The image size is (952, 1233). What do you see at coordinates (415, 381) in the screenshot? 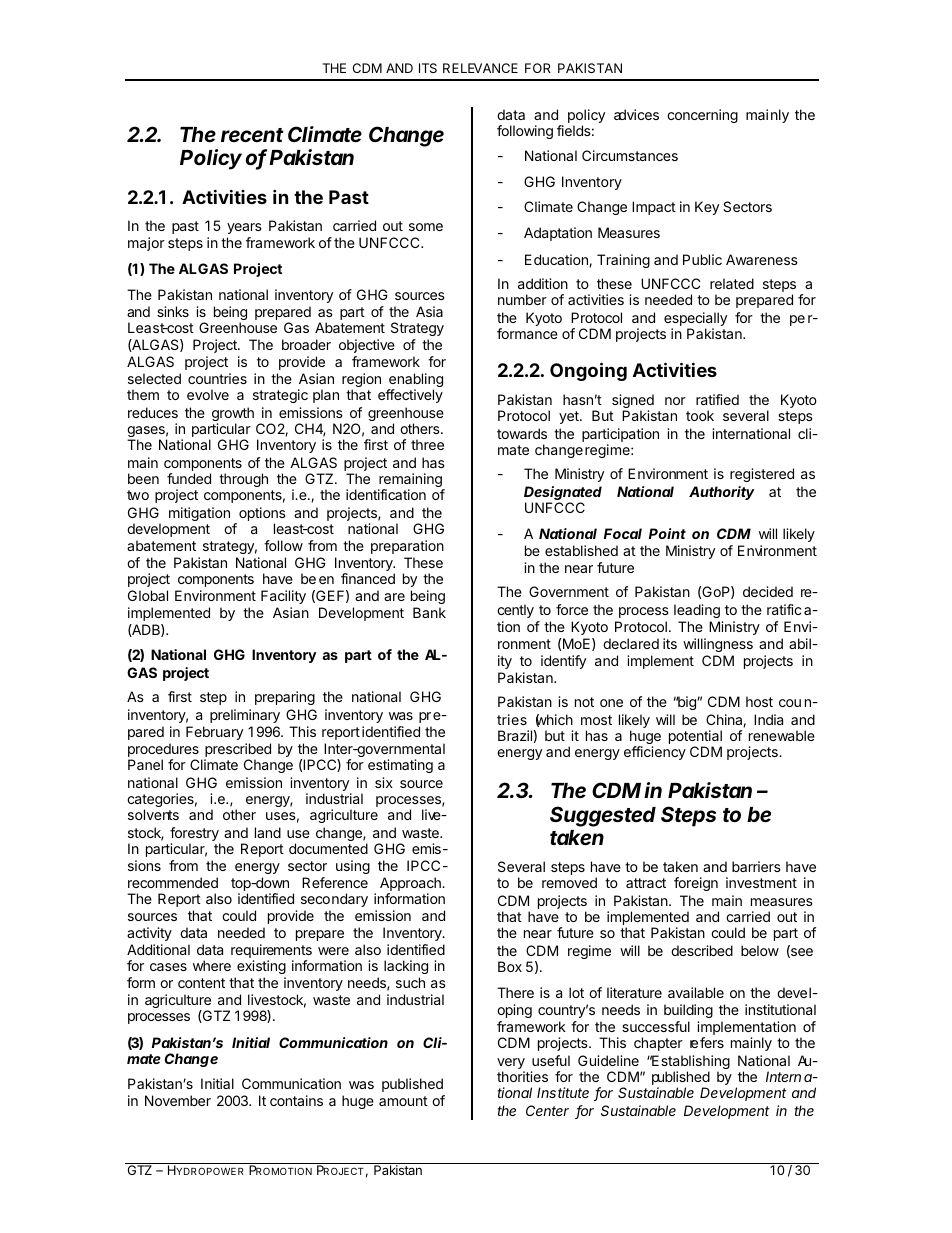
I see `enabling` at bounding box center [415, 381].
